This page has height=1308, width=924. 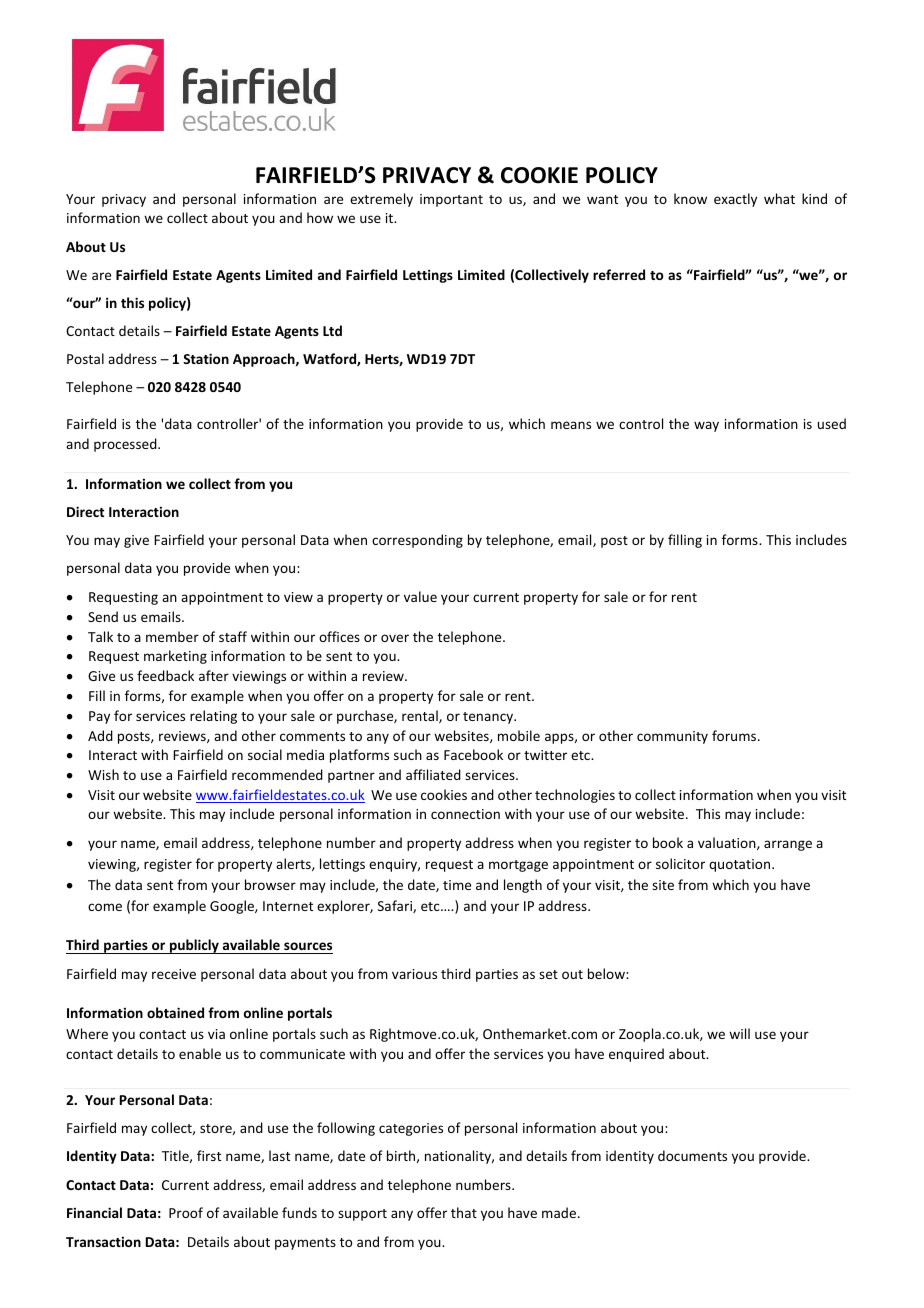 What do you see at coordinates (451, 200) in the page?
I see `important` at bounding box center [451, 200].
